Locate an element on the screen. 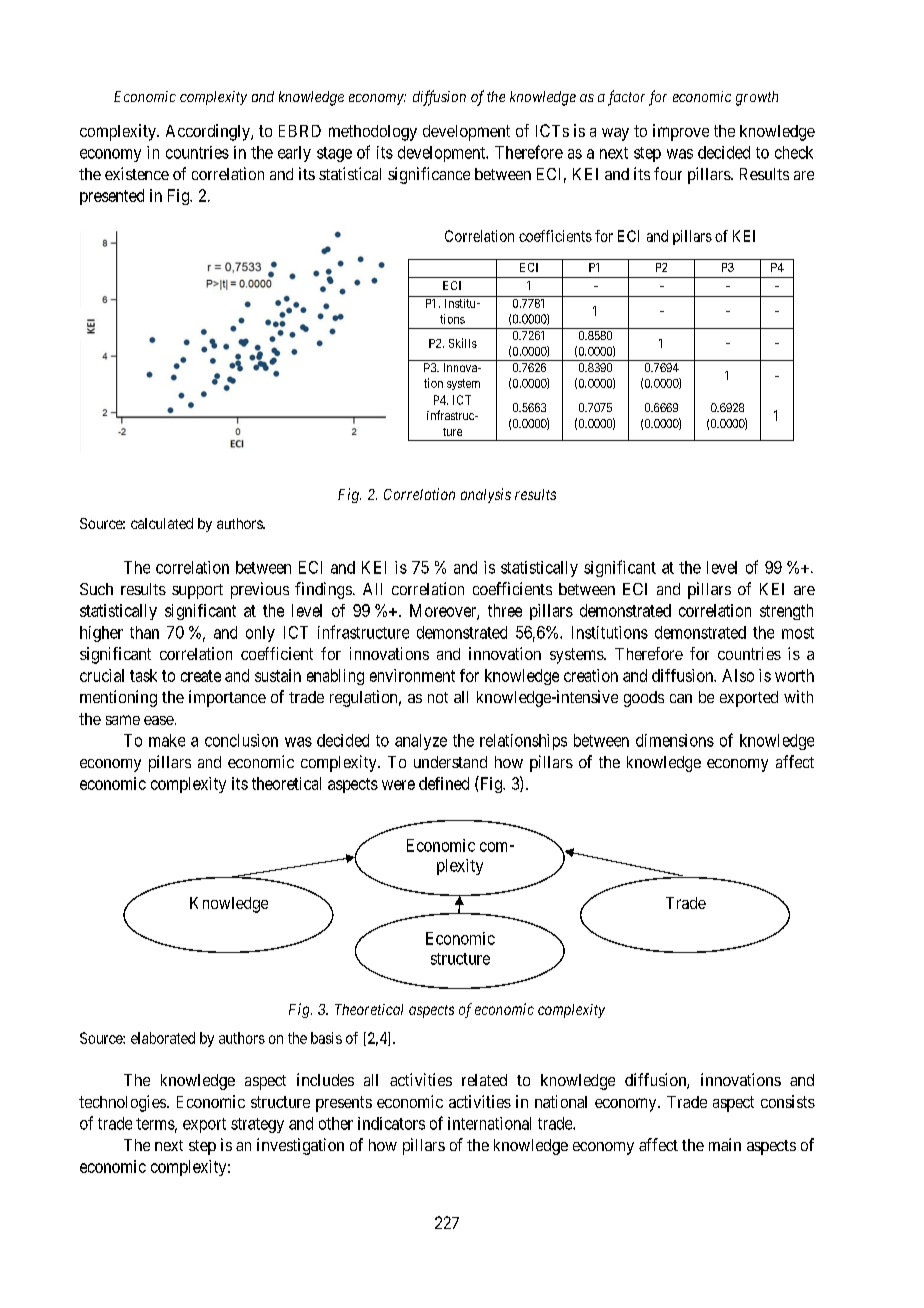 Image resolution: width=924 pixels, height=1308 pixels. defined is located at coordinates (444, 783).
